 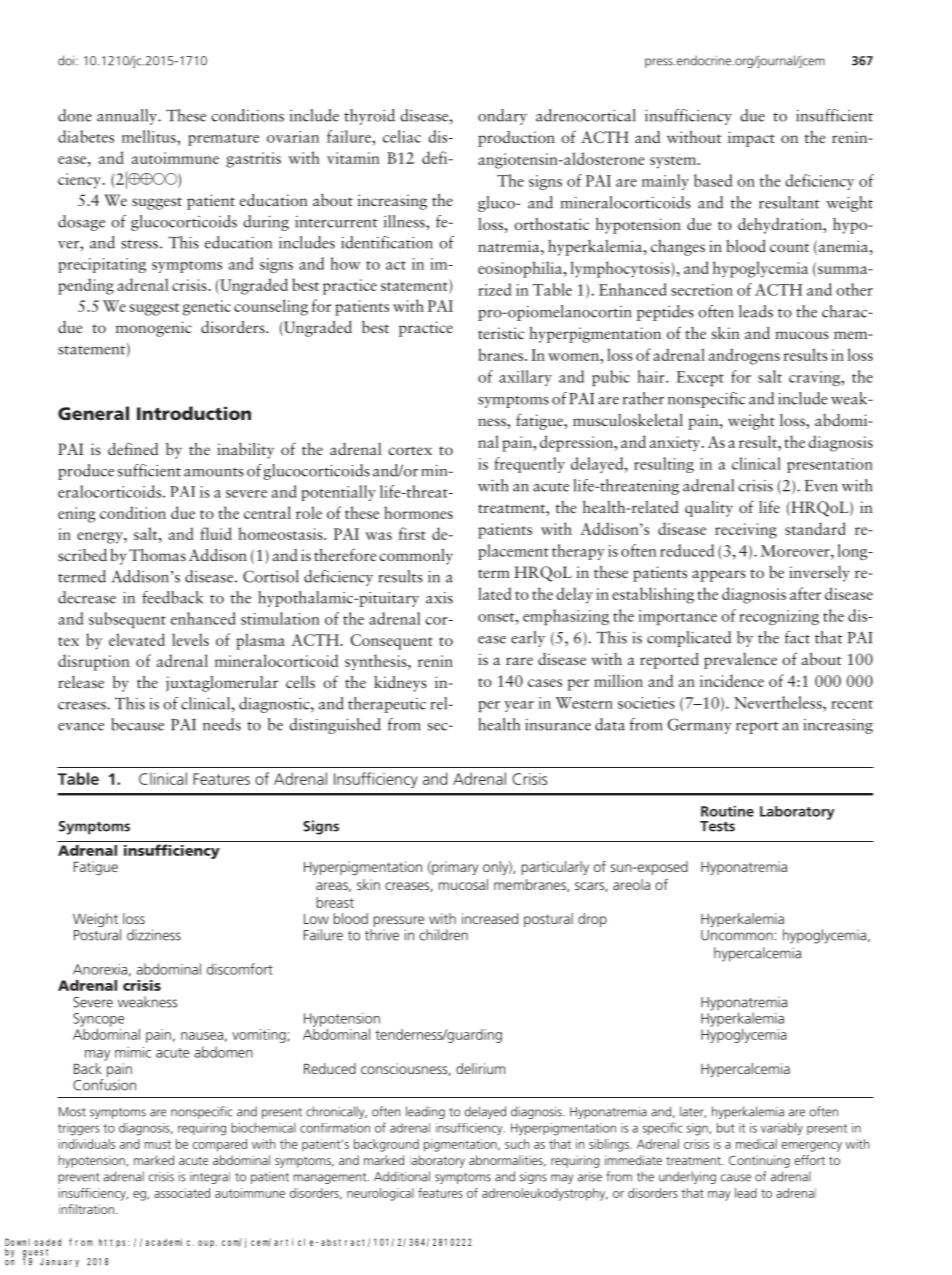 I want to click on Uncommon, so click(x=737, y=935).
